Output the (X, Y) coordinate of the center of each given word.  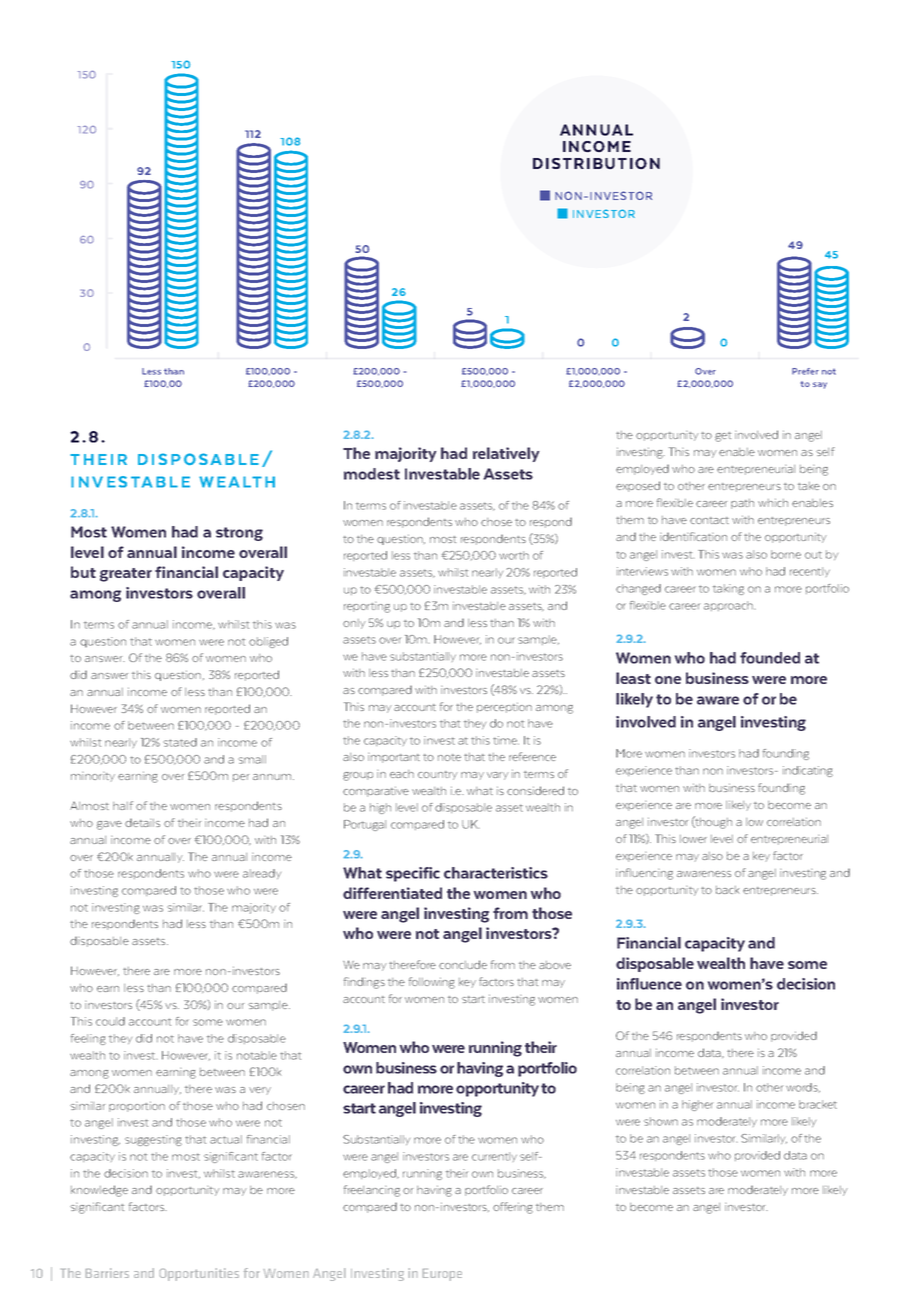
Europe (442, 1275)
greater (126, 575)
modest (372, 474)
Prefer (805, 371)
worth (514, 555)
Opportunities (199, 1274)
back (727, 890)
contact (709, 520)
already (262, 874)
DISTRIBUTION (596, 164)
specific (413, 874)
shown (661, 1121)
